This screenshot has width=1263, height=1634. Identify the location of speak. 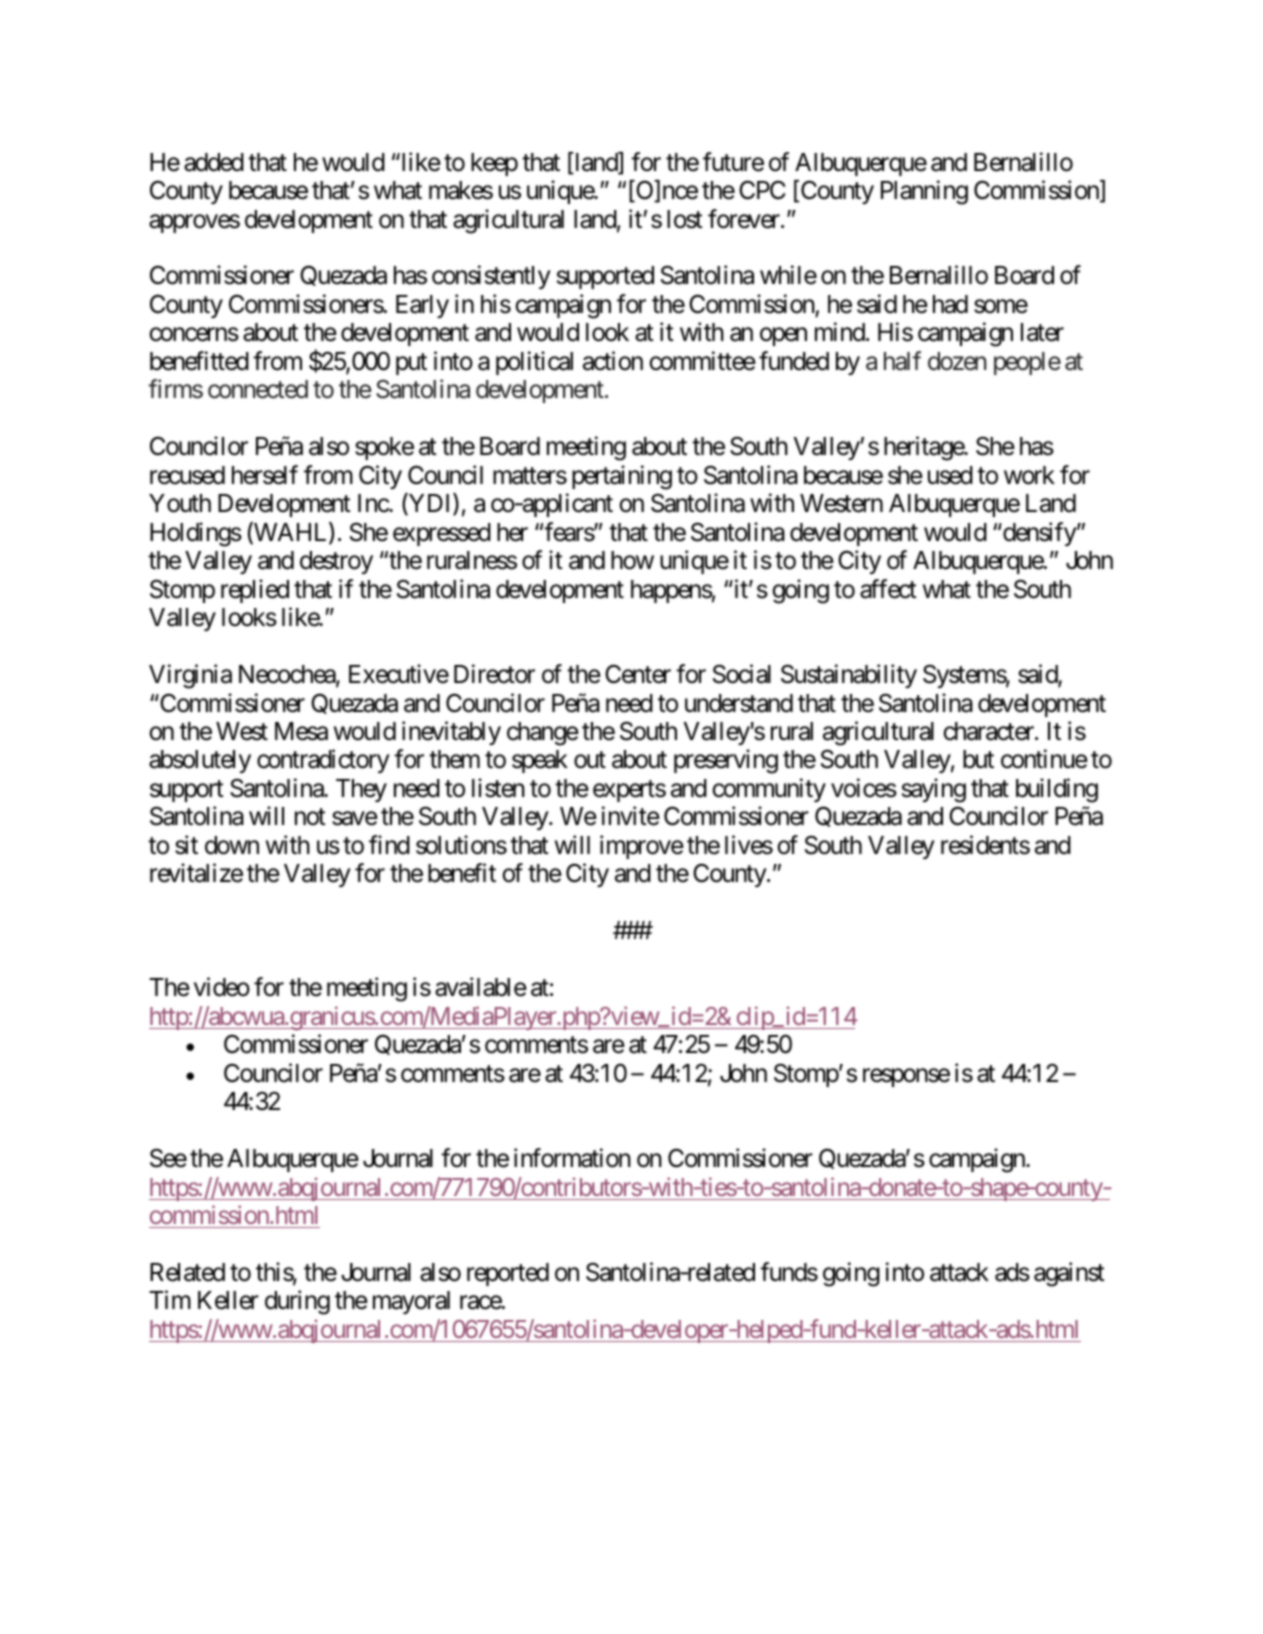
(540, 761).
